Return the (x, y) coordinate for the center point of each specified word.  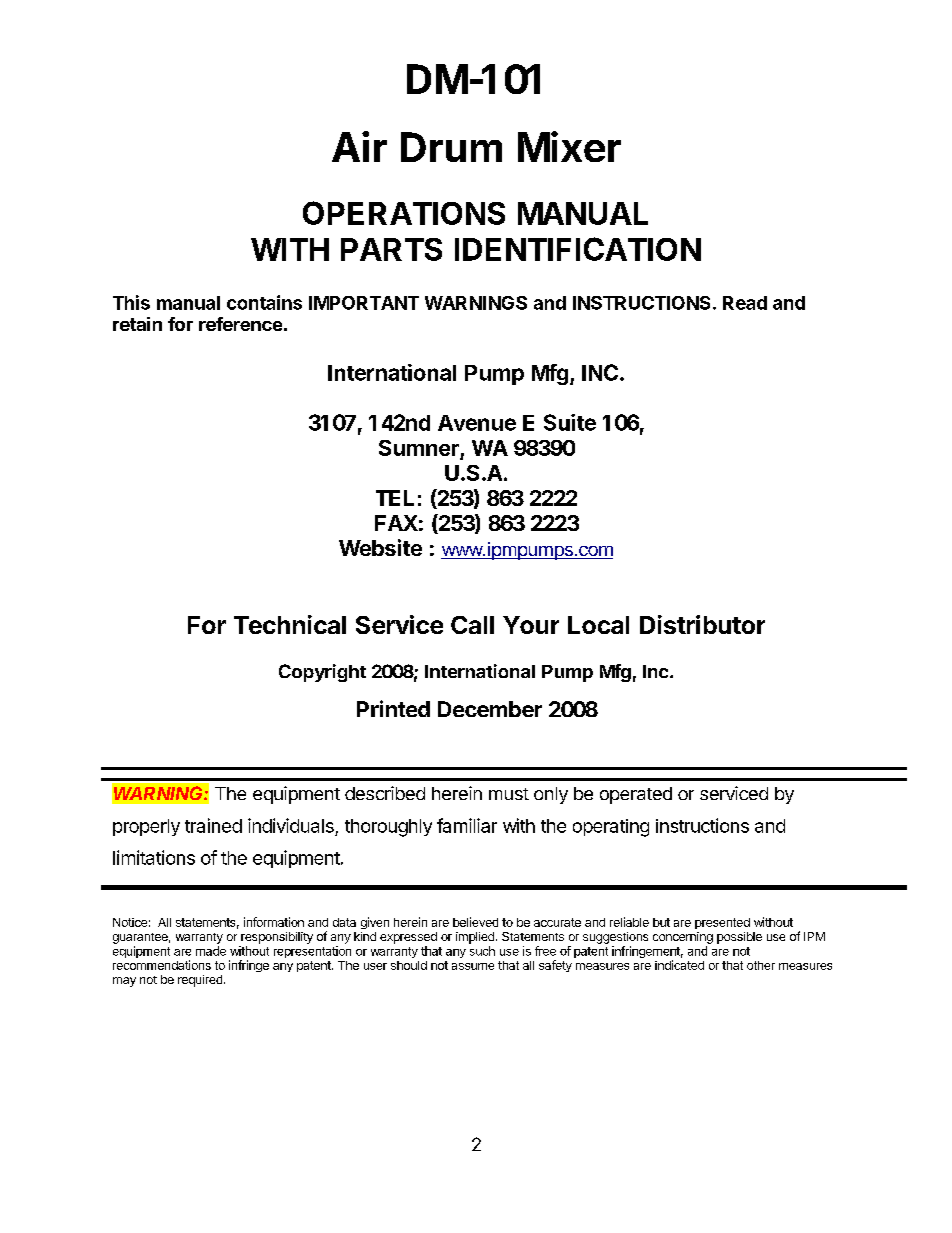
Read (745, 303)
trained (213, 825)
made (211, 951)
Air (359, 146)
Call (472, 625)
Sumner (419, 448)
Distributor (702, 624)
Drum (451, 147)
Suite (570, 422)
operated (636, 795)
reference (240, 324)
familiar (467, 825)
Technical (290, 624)
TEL (395, 498)
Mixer (569, 146)
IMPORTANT (364, 303)
